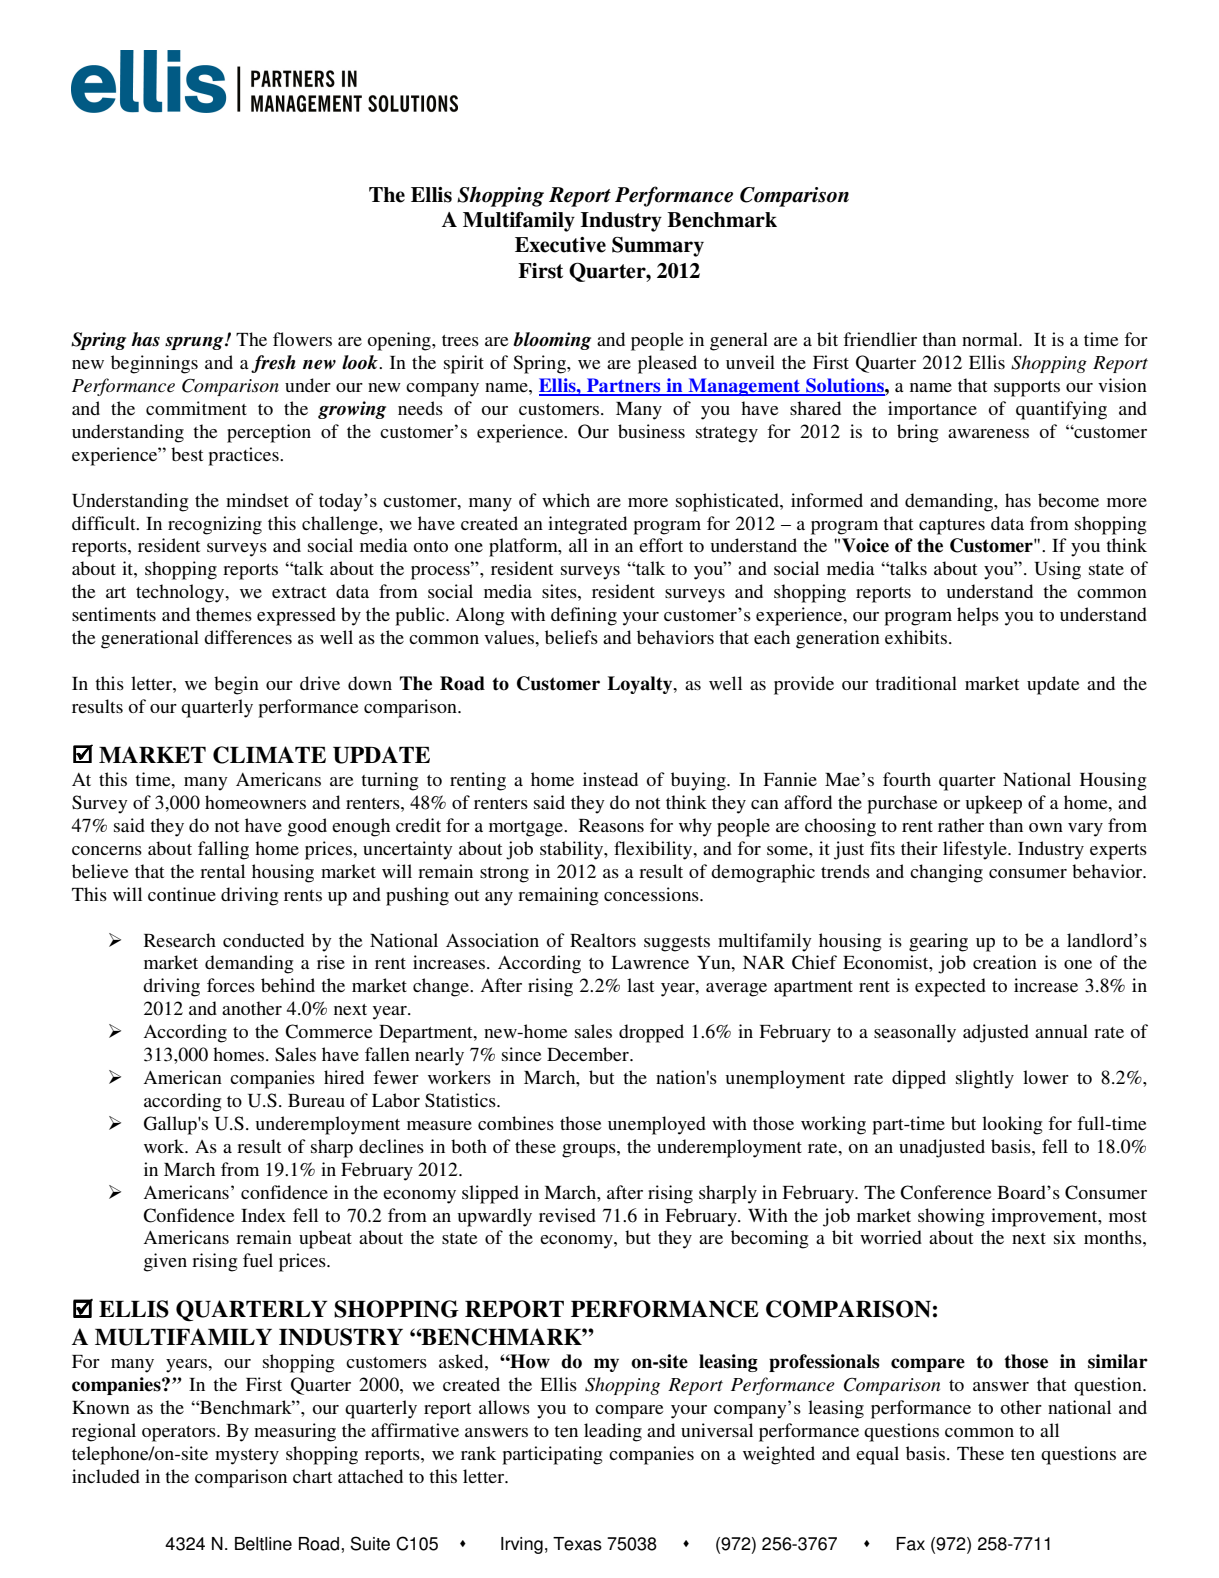 The image size is (1219, 1578). Describe the element at coordinates (978, 616) in the screenshot. I see `helps` at that location.
